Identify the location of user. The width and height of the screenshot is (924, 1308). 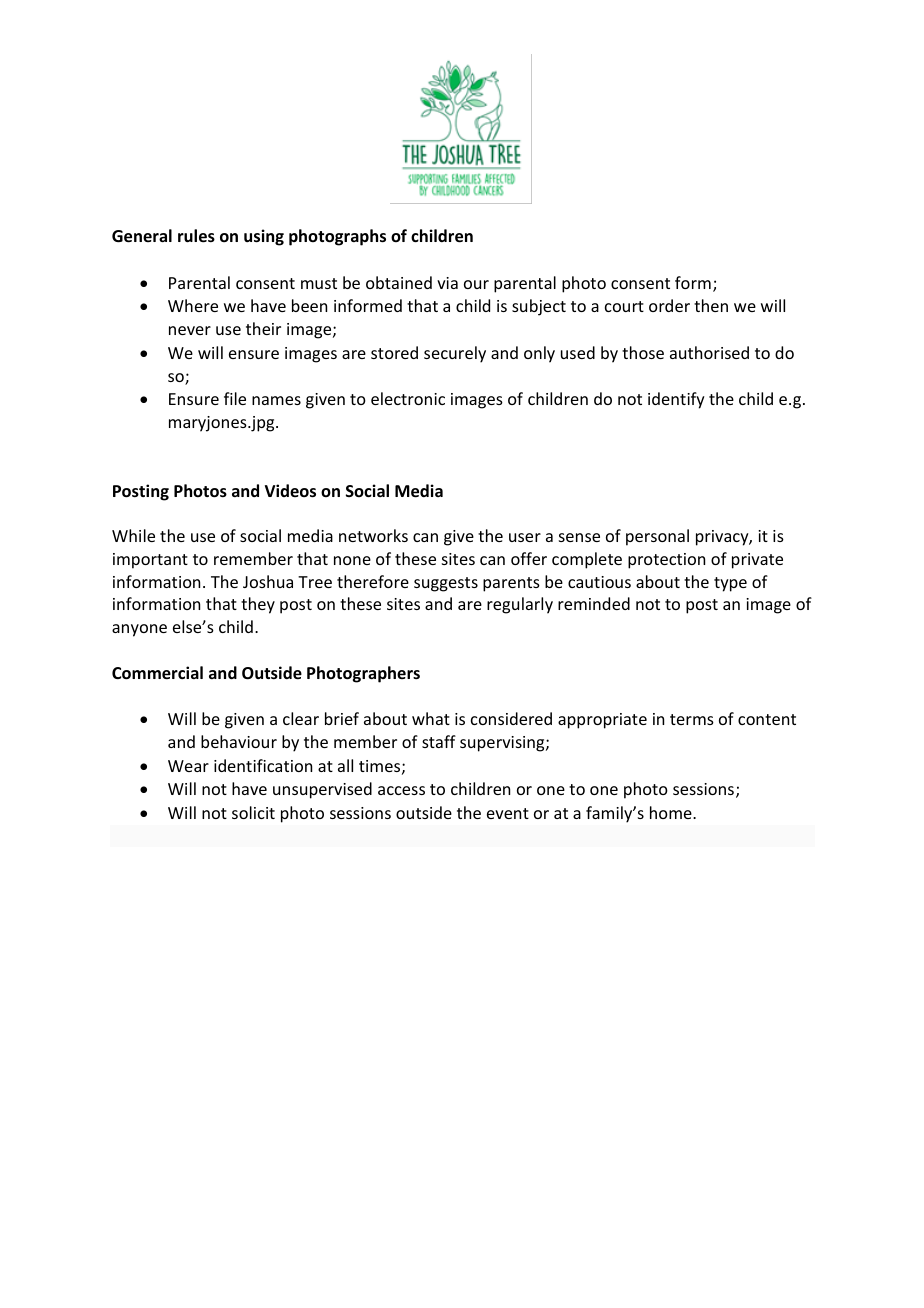
(525, 537).
